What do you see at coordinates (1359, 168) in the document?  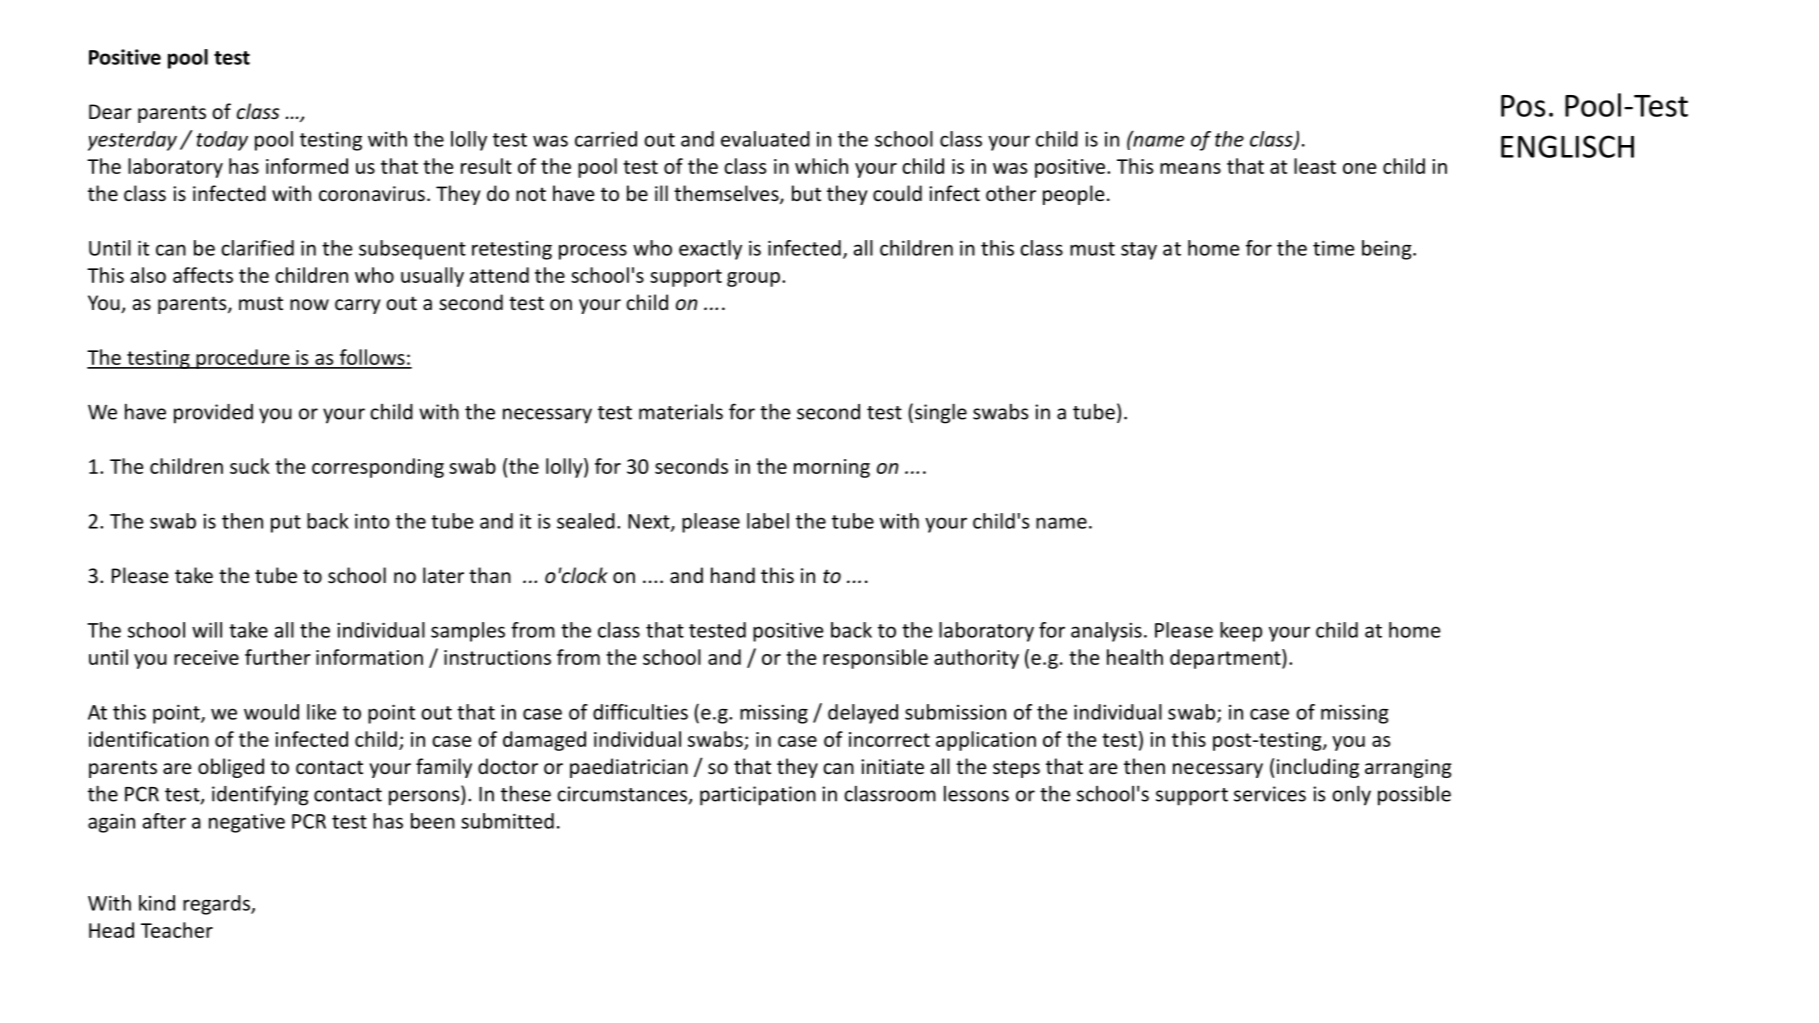 I see `one` at bounding box center [1359, 168].
